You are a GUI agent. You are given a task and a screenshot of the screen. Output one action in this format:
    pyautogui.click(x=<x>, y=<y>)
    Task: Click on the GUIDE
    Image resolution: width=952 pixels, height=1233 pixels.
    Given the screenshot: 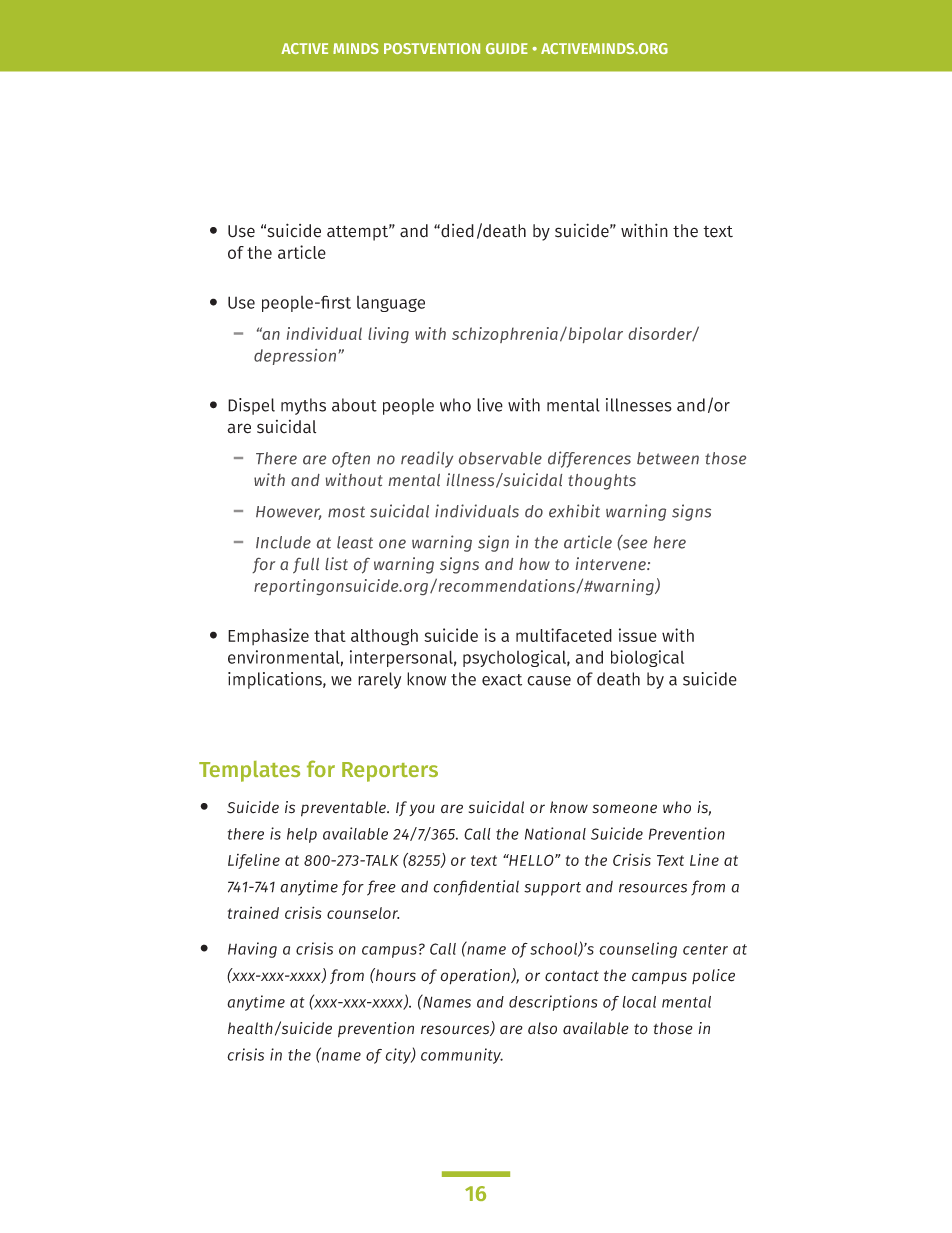 What is the action you would take?
    pyautogui.click(x=507, y=48)
